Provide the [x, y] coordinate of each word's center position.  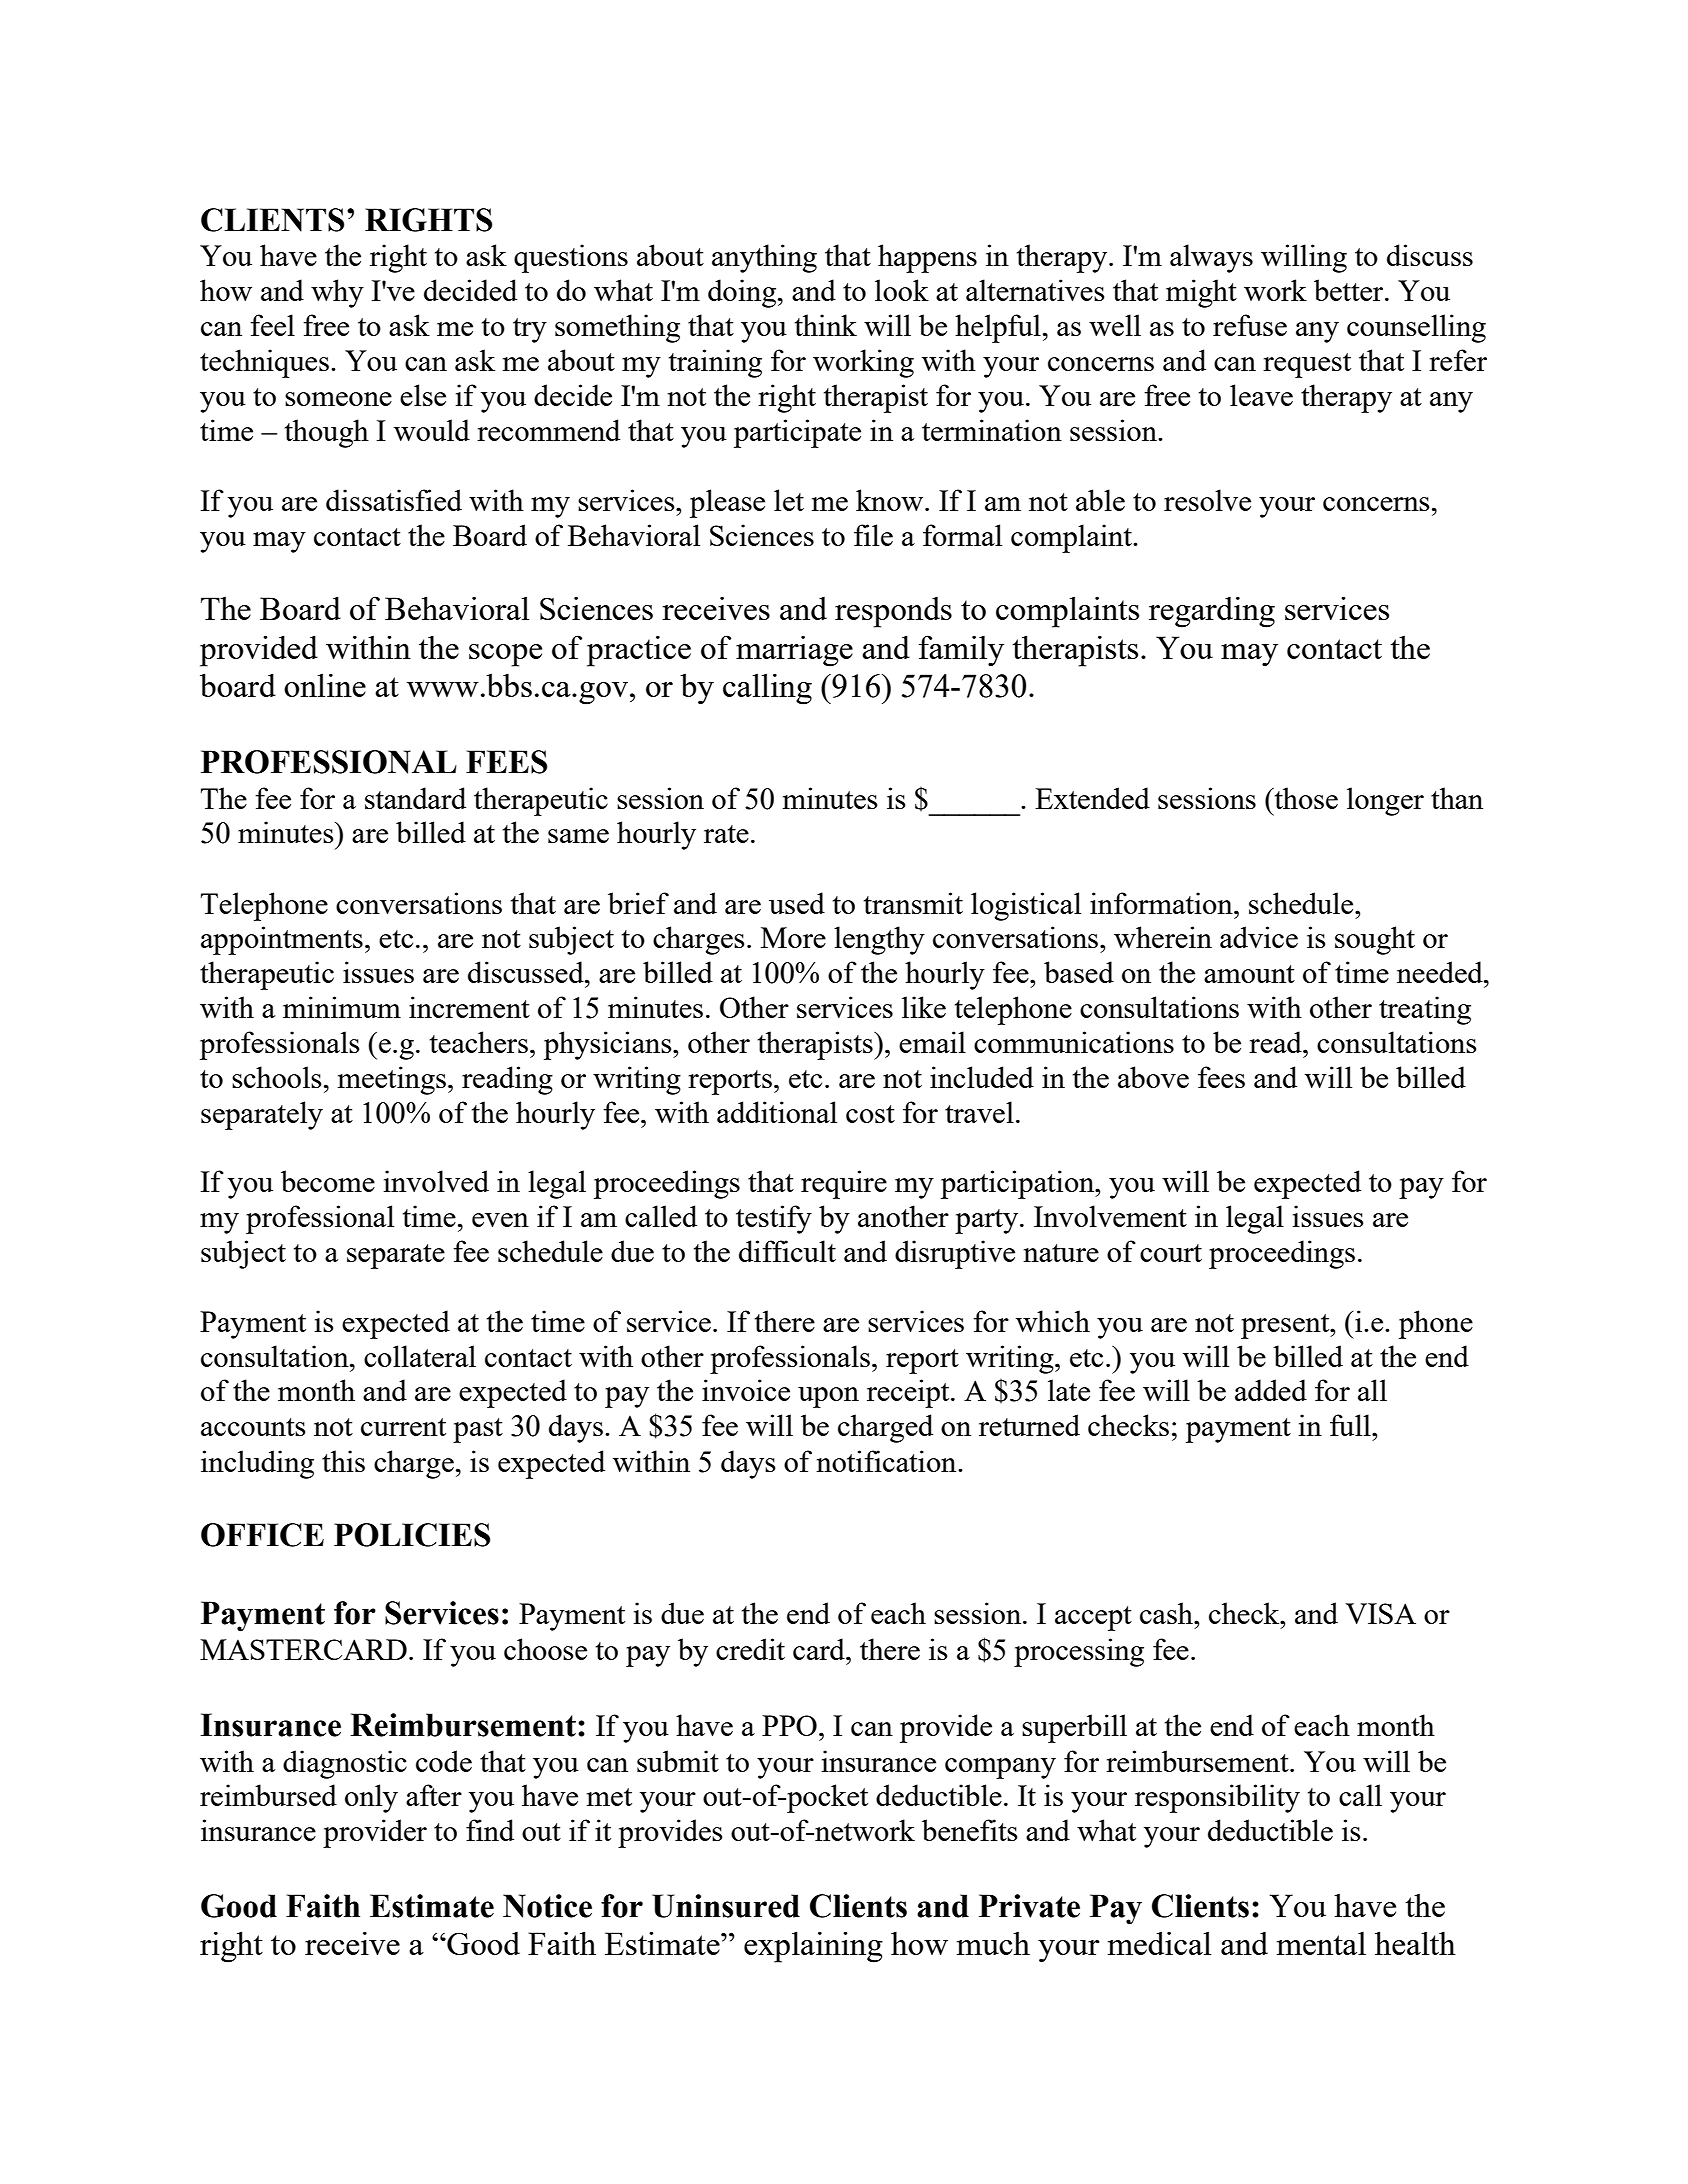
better [1350, 290]
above [1153, 1077]
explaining [813, 1947]
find [490, 1830]
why [337, 293]
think [826, 325]
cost [870, 1114]
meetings [392, 1080]
